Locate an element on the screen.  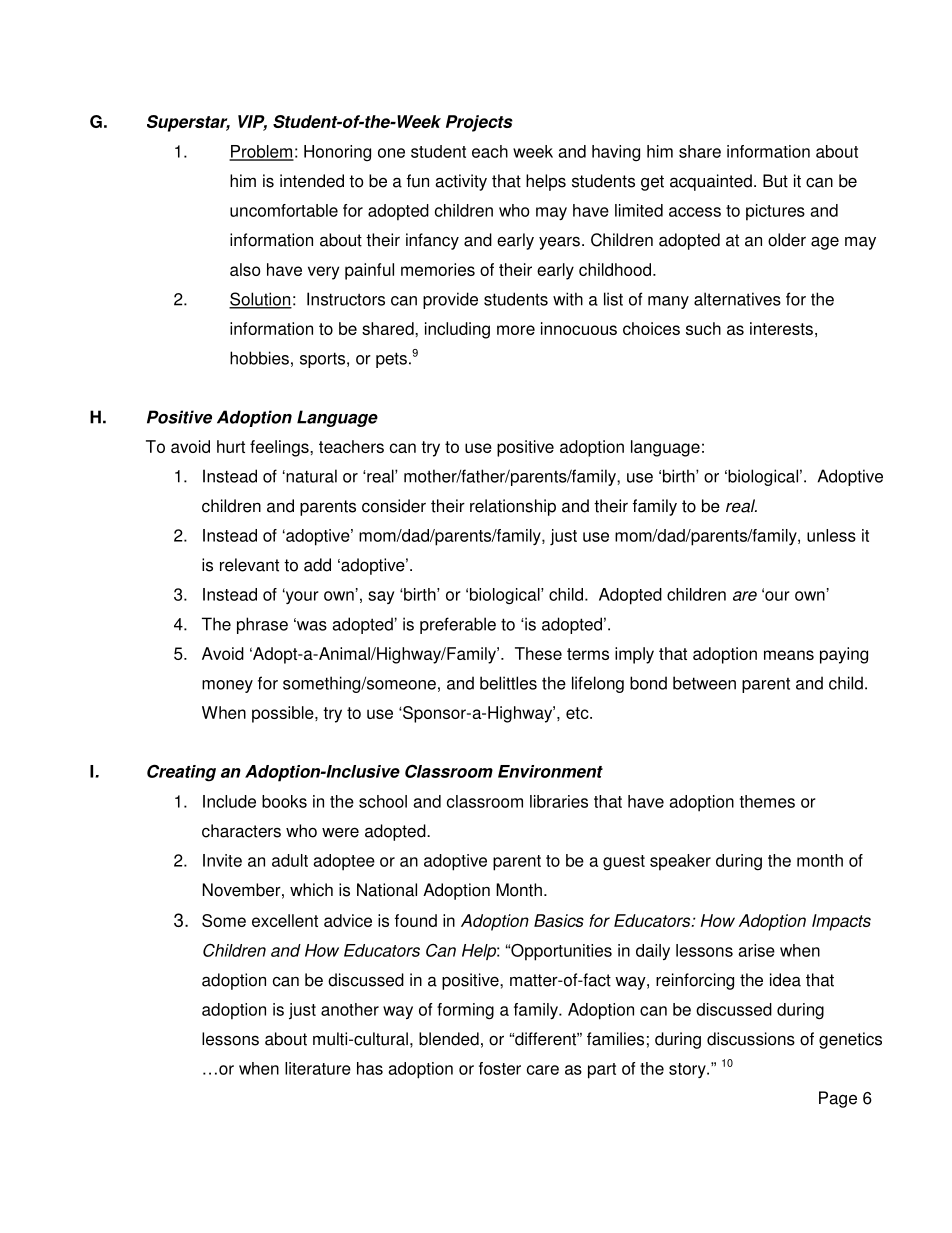
preferable is located at coordinates (458, 625).
